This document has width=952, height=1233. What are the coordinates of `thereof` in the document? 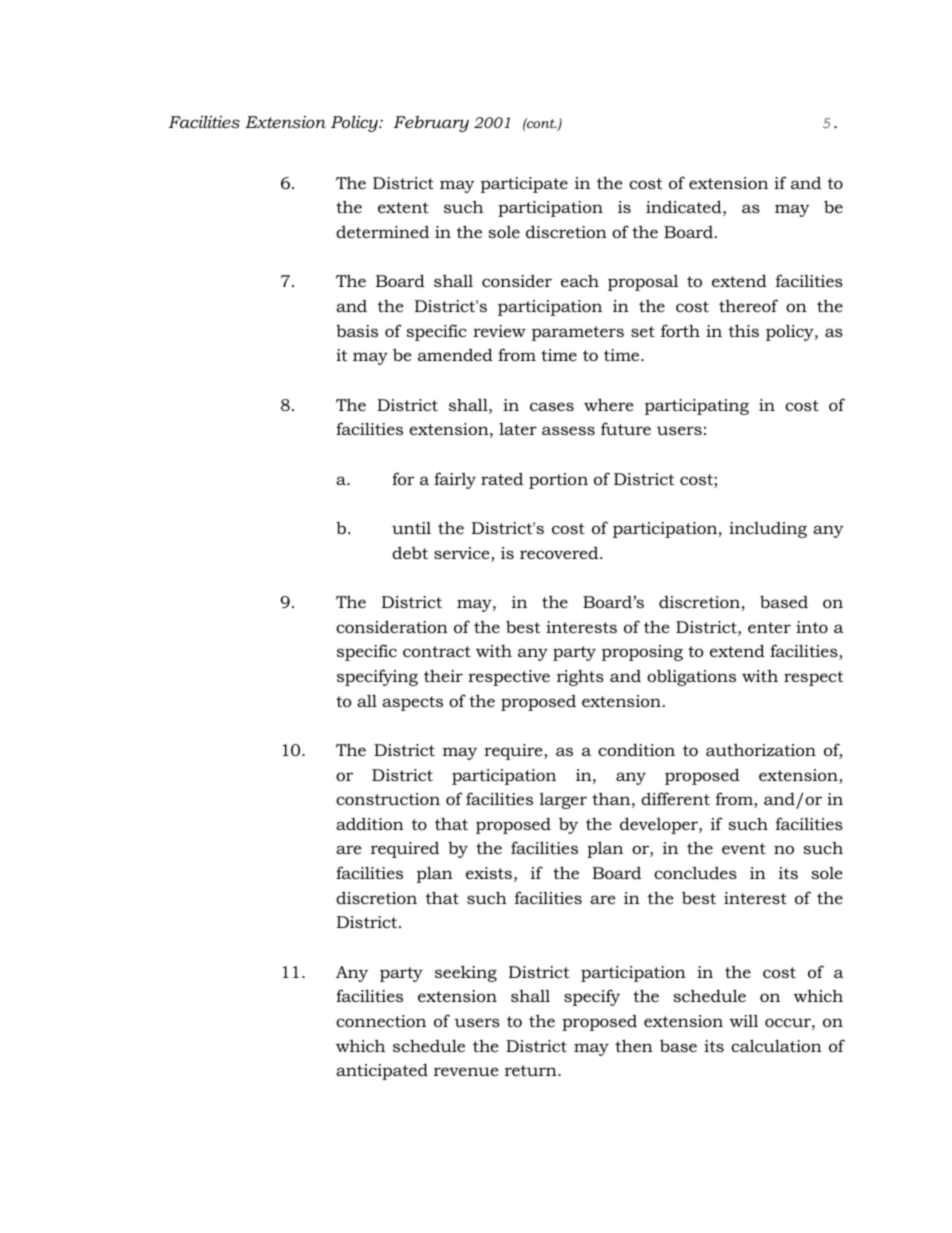 It's located at (748, 305).
